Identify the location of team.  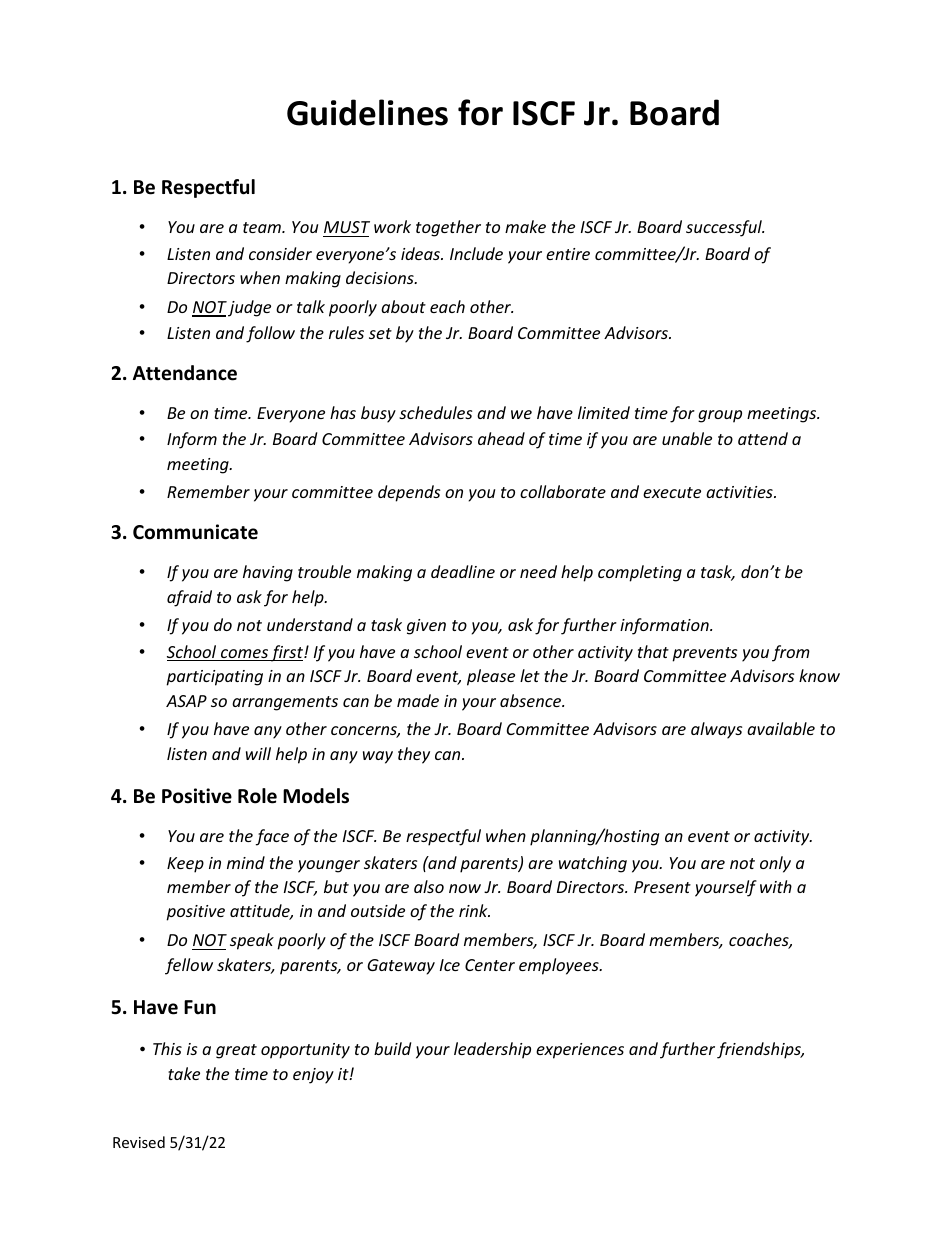
(263, 227).
